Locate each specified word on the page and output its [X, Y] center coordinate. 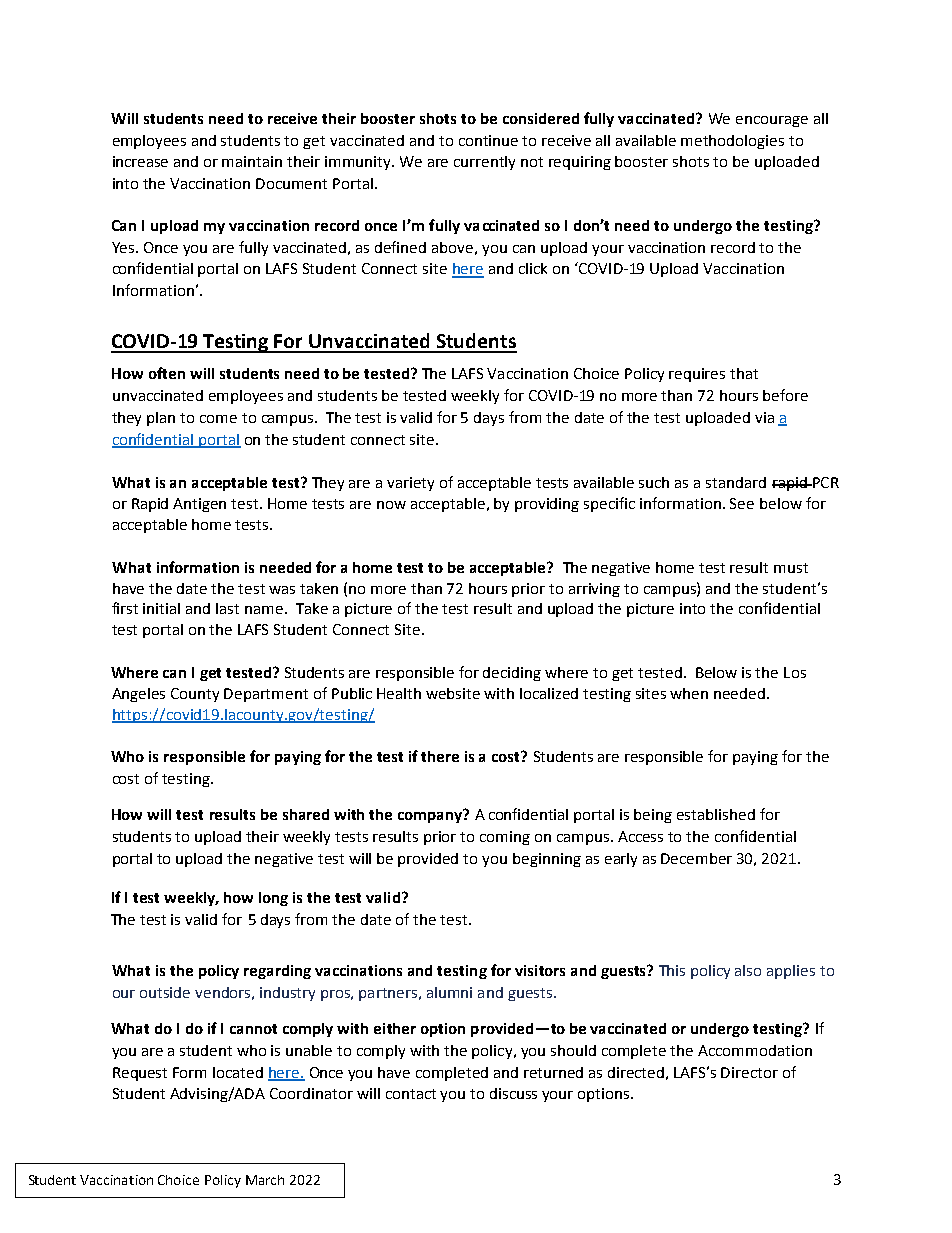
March [265, 1180]
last [227, 608]
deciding [512, 674]
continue [488, 140]
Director [749, 1072]
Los [795, 672]
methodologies [732, 142]
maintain [252, 161]
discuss [513, 1093]
